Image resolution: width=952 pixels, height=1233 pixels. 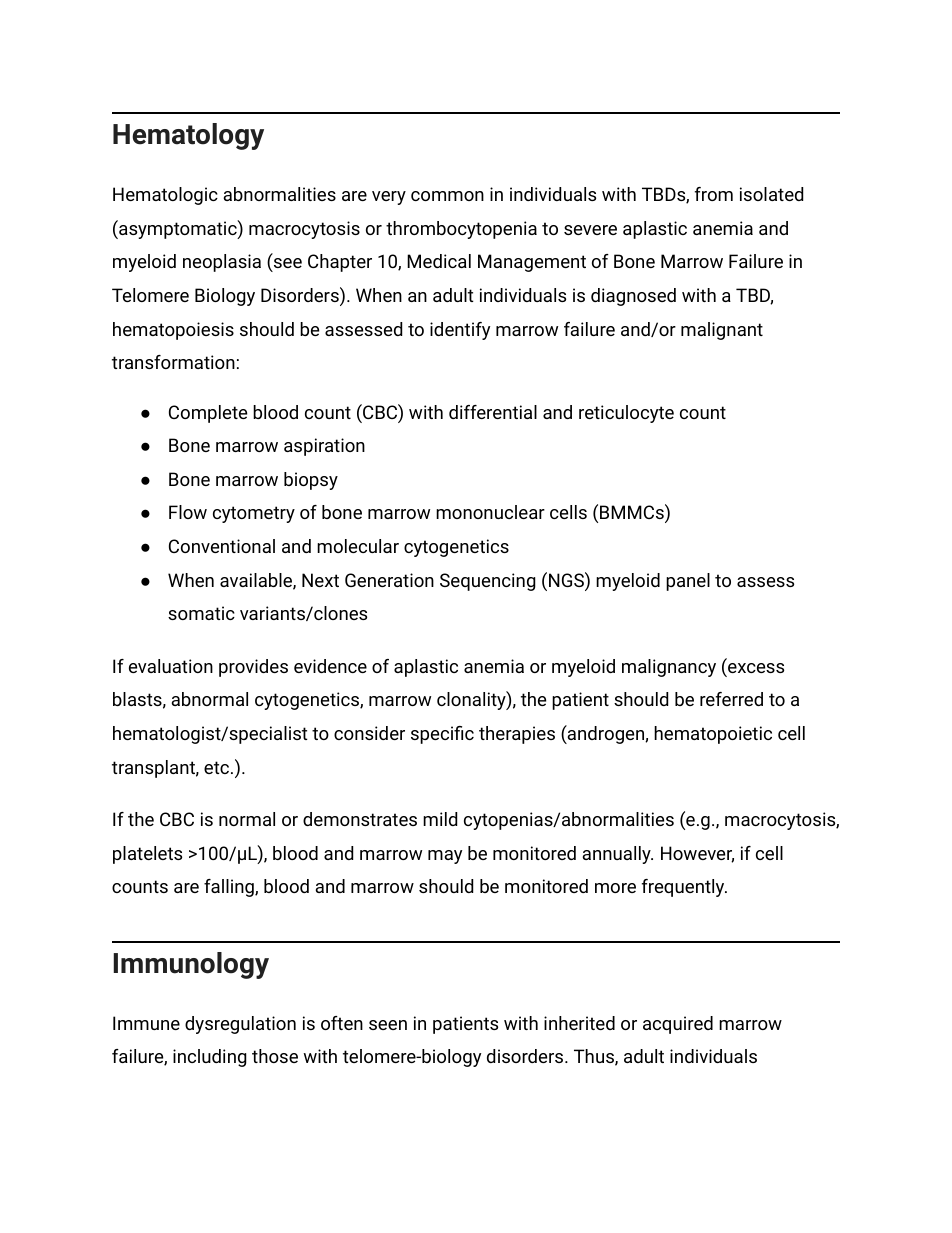 What do you see at coordinates (722, 331) in the image?
I see `malignant` at bounding box center [722, 331].
